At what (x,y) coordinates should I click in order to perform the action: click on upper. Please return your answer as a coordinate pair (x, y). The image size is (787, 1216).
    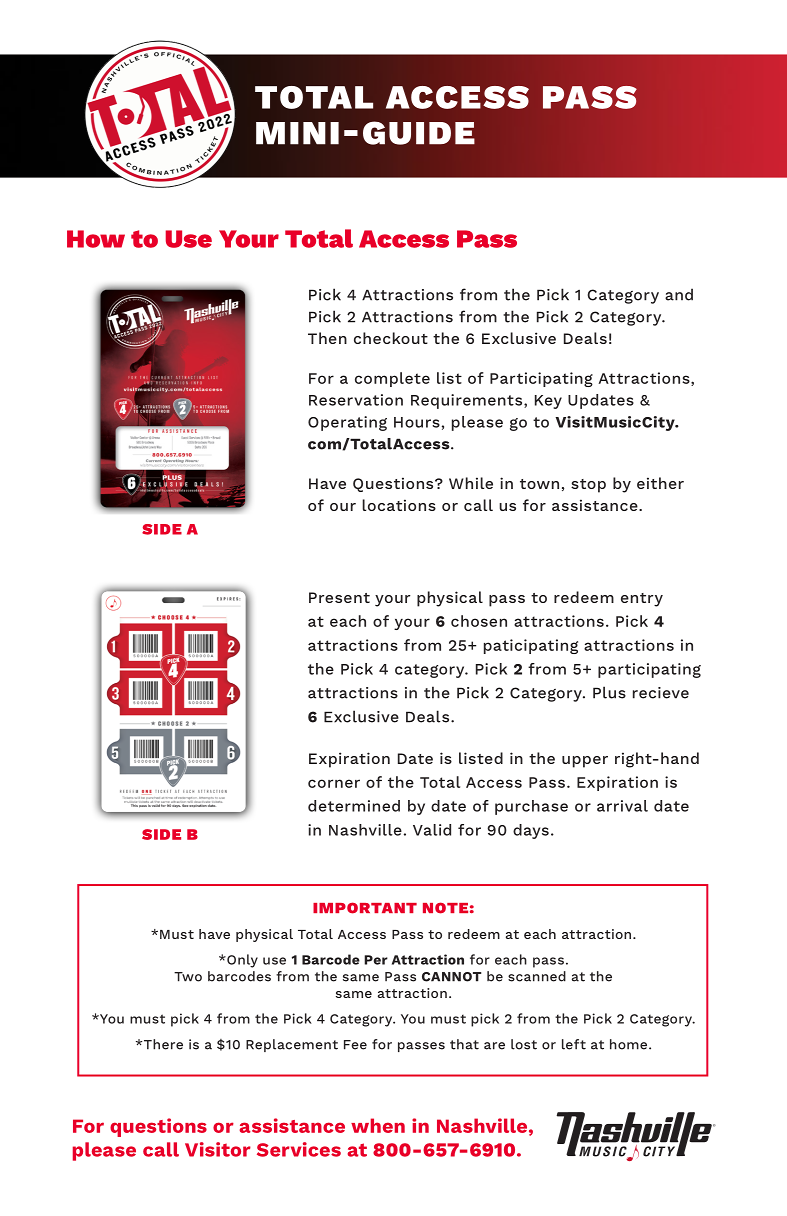
    Looking at the image, I should click on (585, 762).
